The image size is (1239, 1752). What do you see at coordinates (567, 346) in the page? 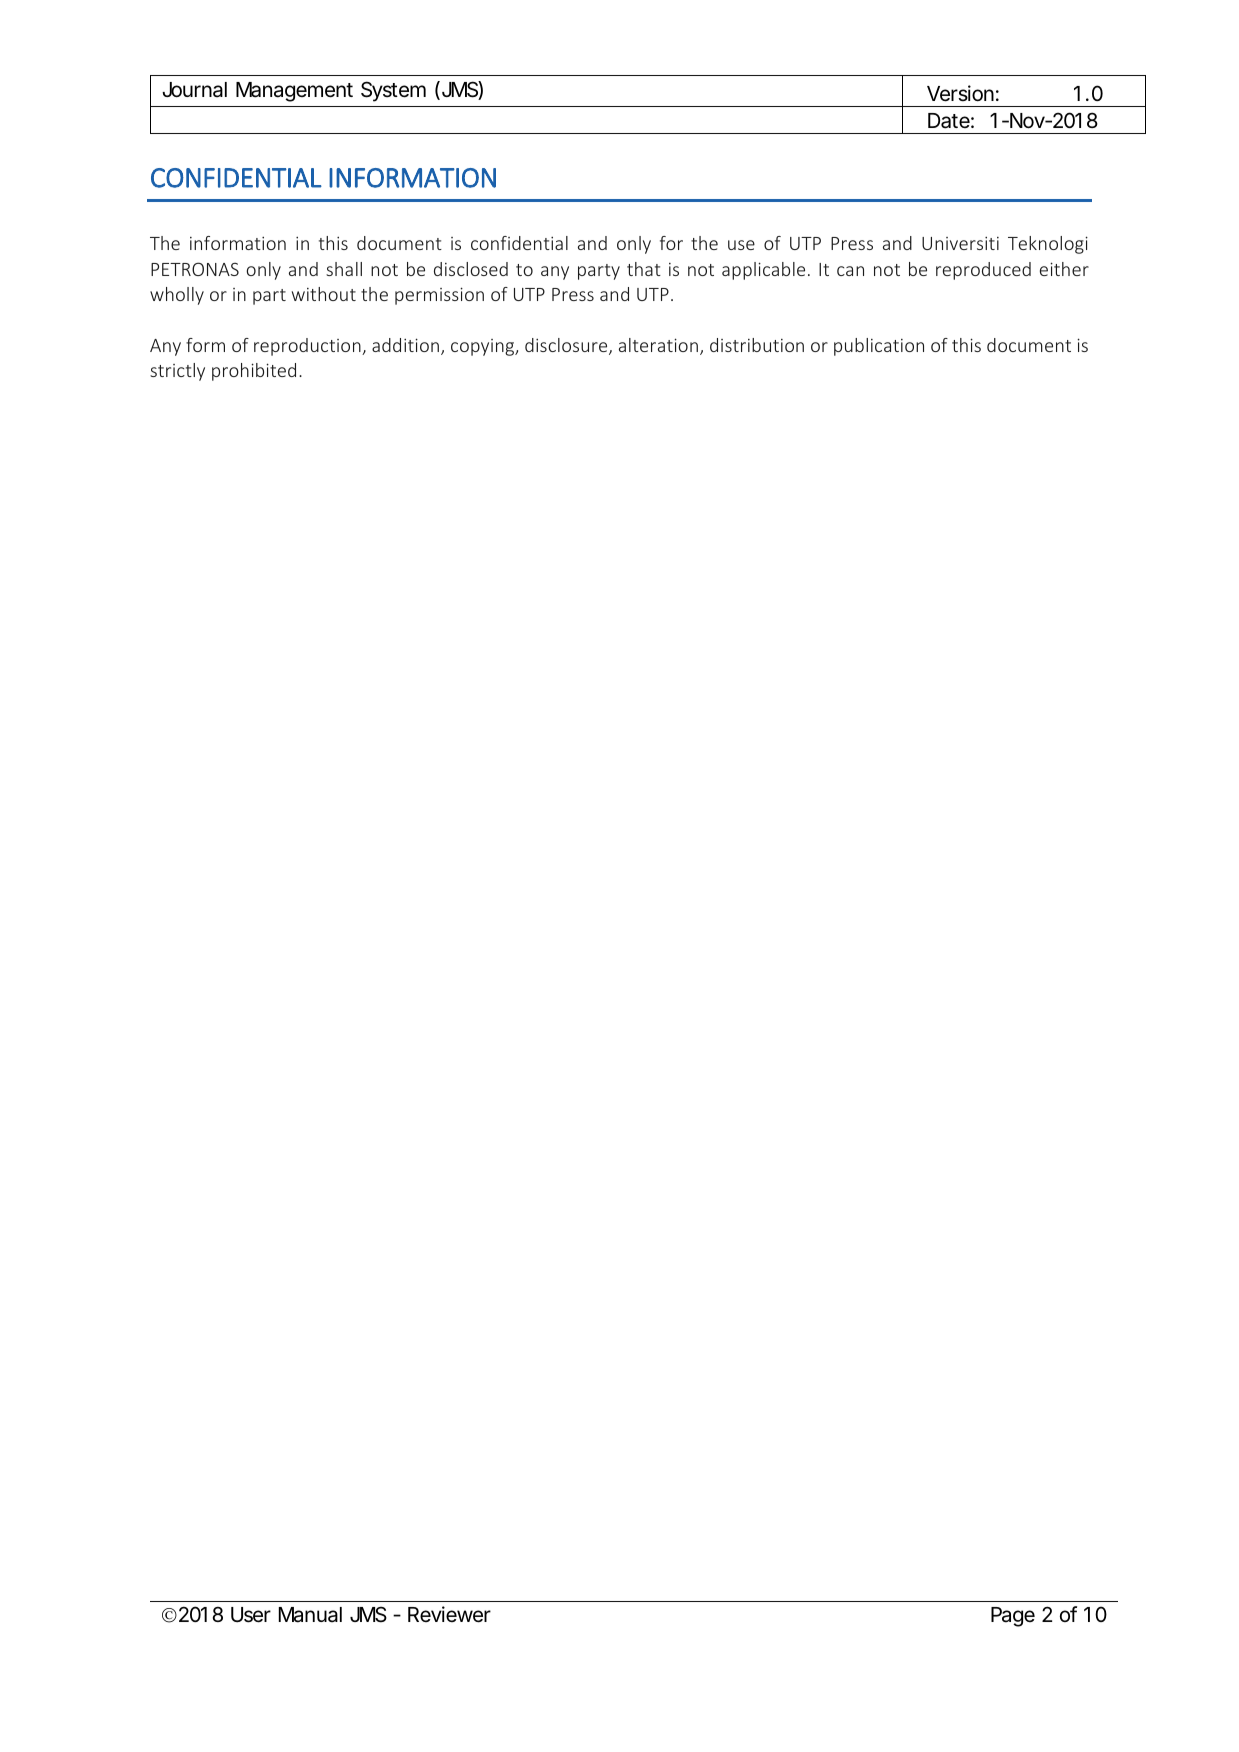
I see `disclosure` at bounding box center [567, 346].
